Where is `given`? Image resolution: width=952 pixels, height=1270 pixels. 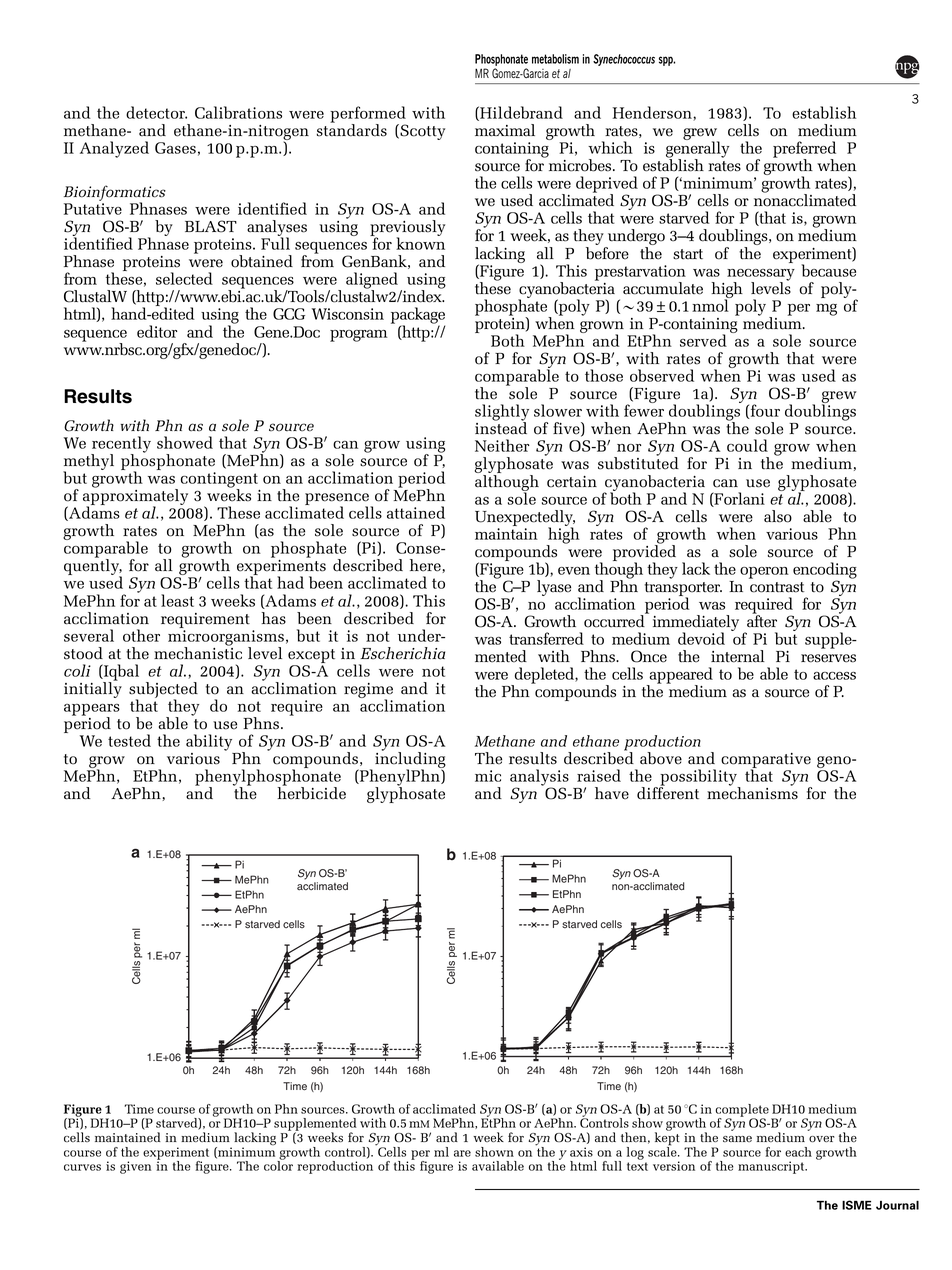 given is located at coordinates (135, 1167).
